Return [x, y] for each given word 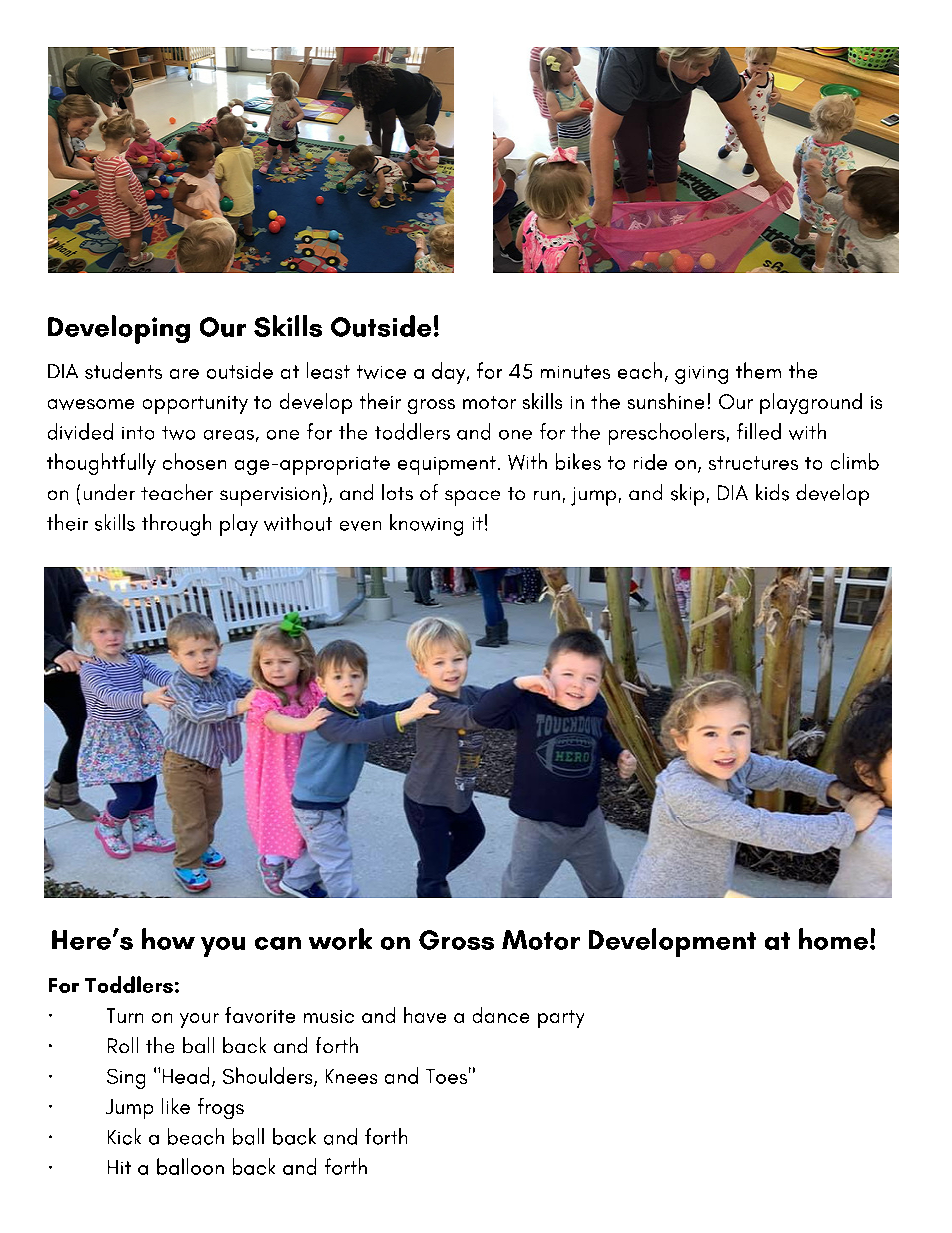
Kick [124, 1136]
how [168, 939]
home [833, 939]
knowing [426, 525]
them [758, 370]
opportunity [195, 405]
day [450, 373]
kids [772, 492]
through [176, 525]
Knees [351, 1076]
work [340, 939]
